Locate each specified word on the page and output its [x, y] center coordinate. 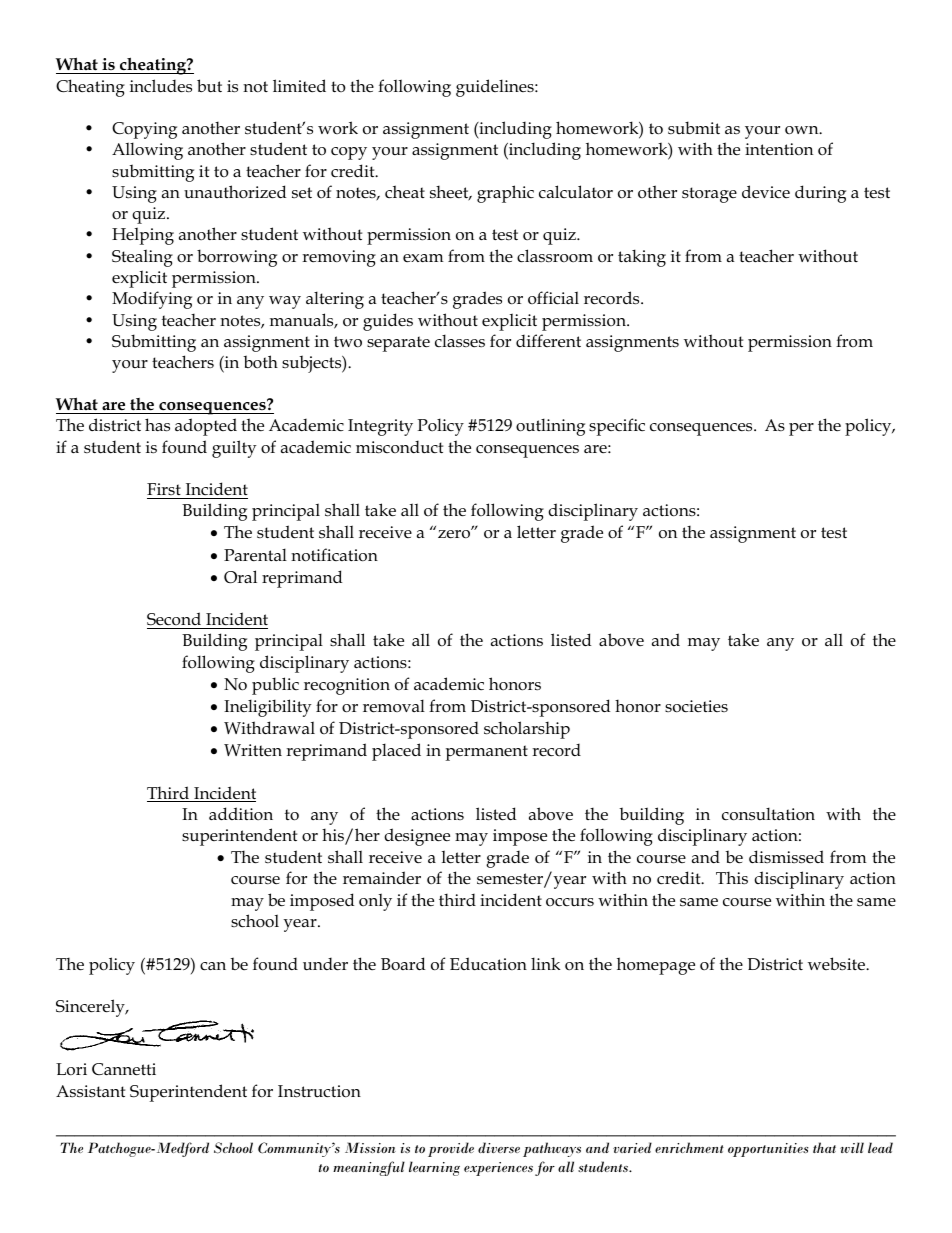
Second [174, 619]
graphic [505, 194]
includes [161, 86]
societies [696, 706]
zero [455, 533]
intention [779, 149]
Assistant [90, 1091]
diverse [499, 1147]
